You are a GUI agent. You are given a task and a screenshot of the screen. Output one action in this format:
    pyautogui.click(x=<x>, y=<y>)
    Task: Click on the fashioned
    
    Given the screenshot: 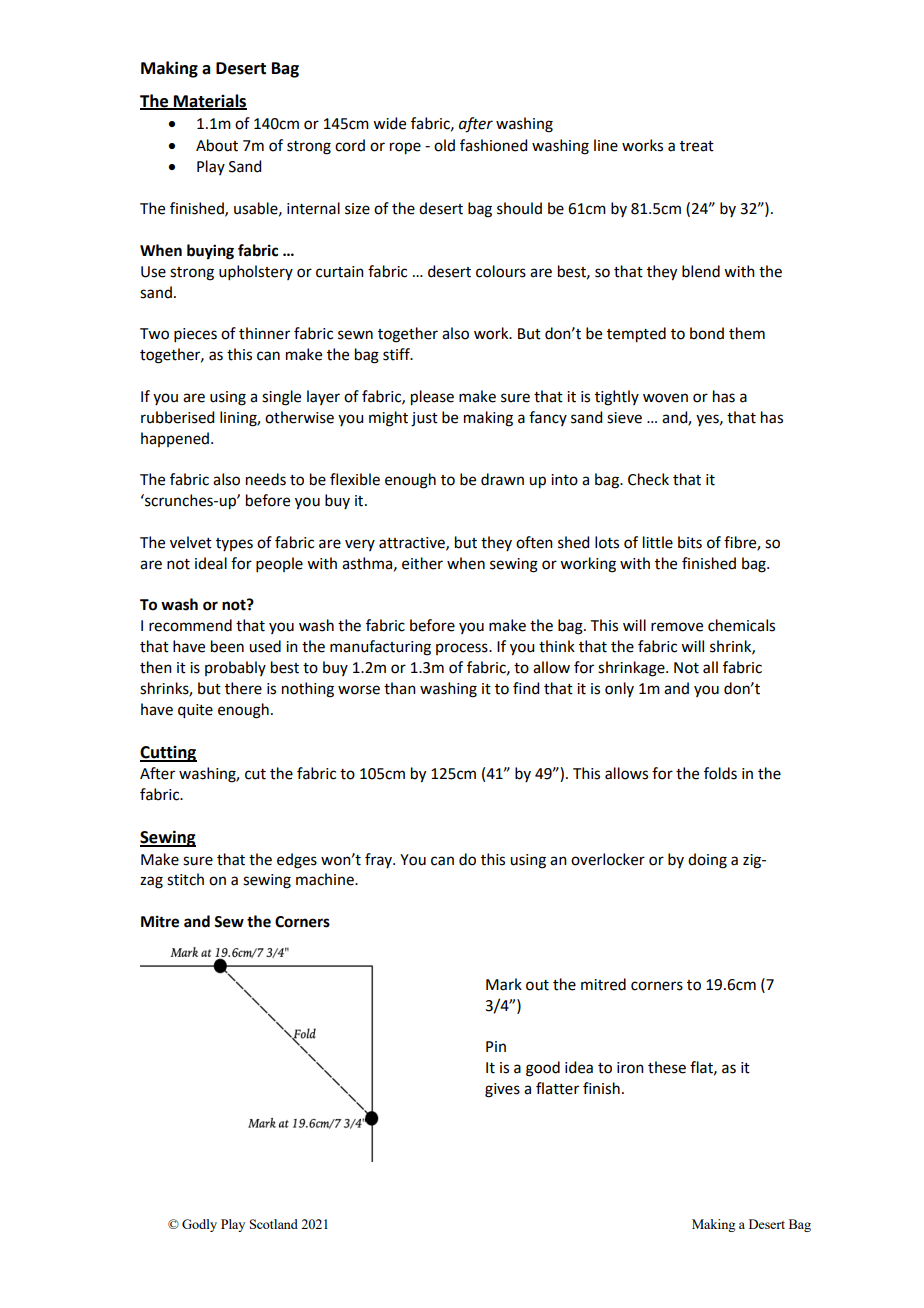 What is the action you would take?
    pyautogui.click(x=493, y=145)
